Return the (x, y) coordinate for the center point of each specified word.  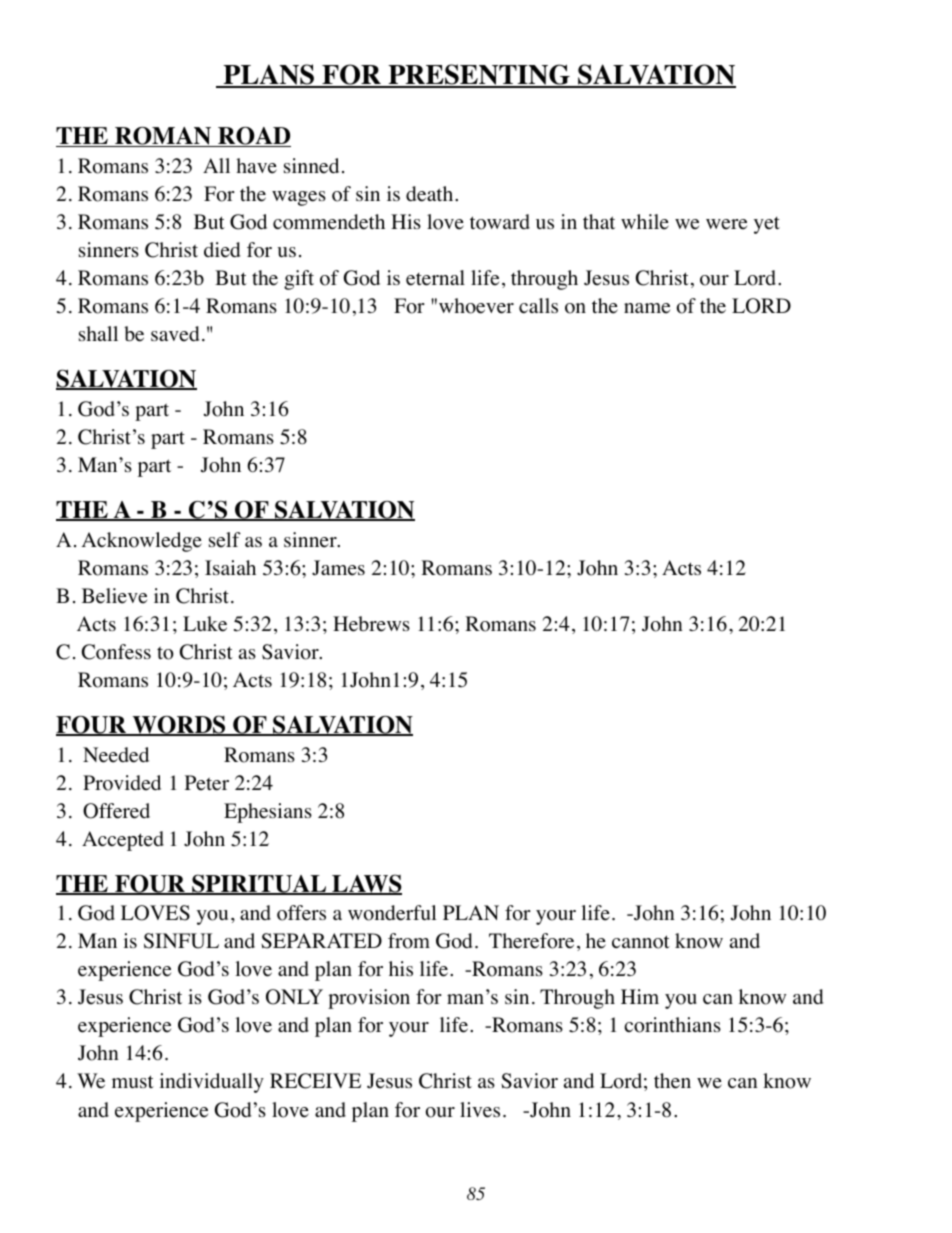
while (645, 222)
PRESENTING (479, 76)
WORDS (179, 725)
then (672, 1081)
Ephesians (268, 813)
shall (98, 333)
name (647, 308)
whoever (476, 306)
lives (480, 1110)
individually (211, 1083)
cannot (641, 942)
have (256, 166)
